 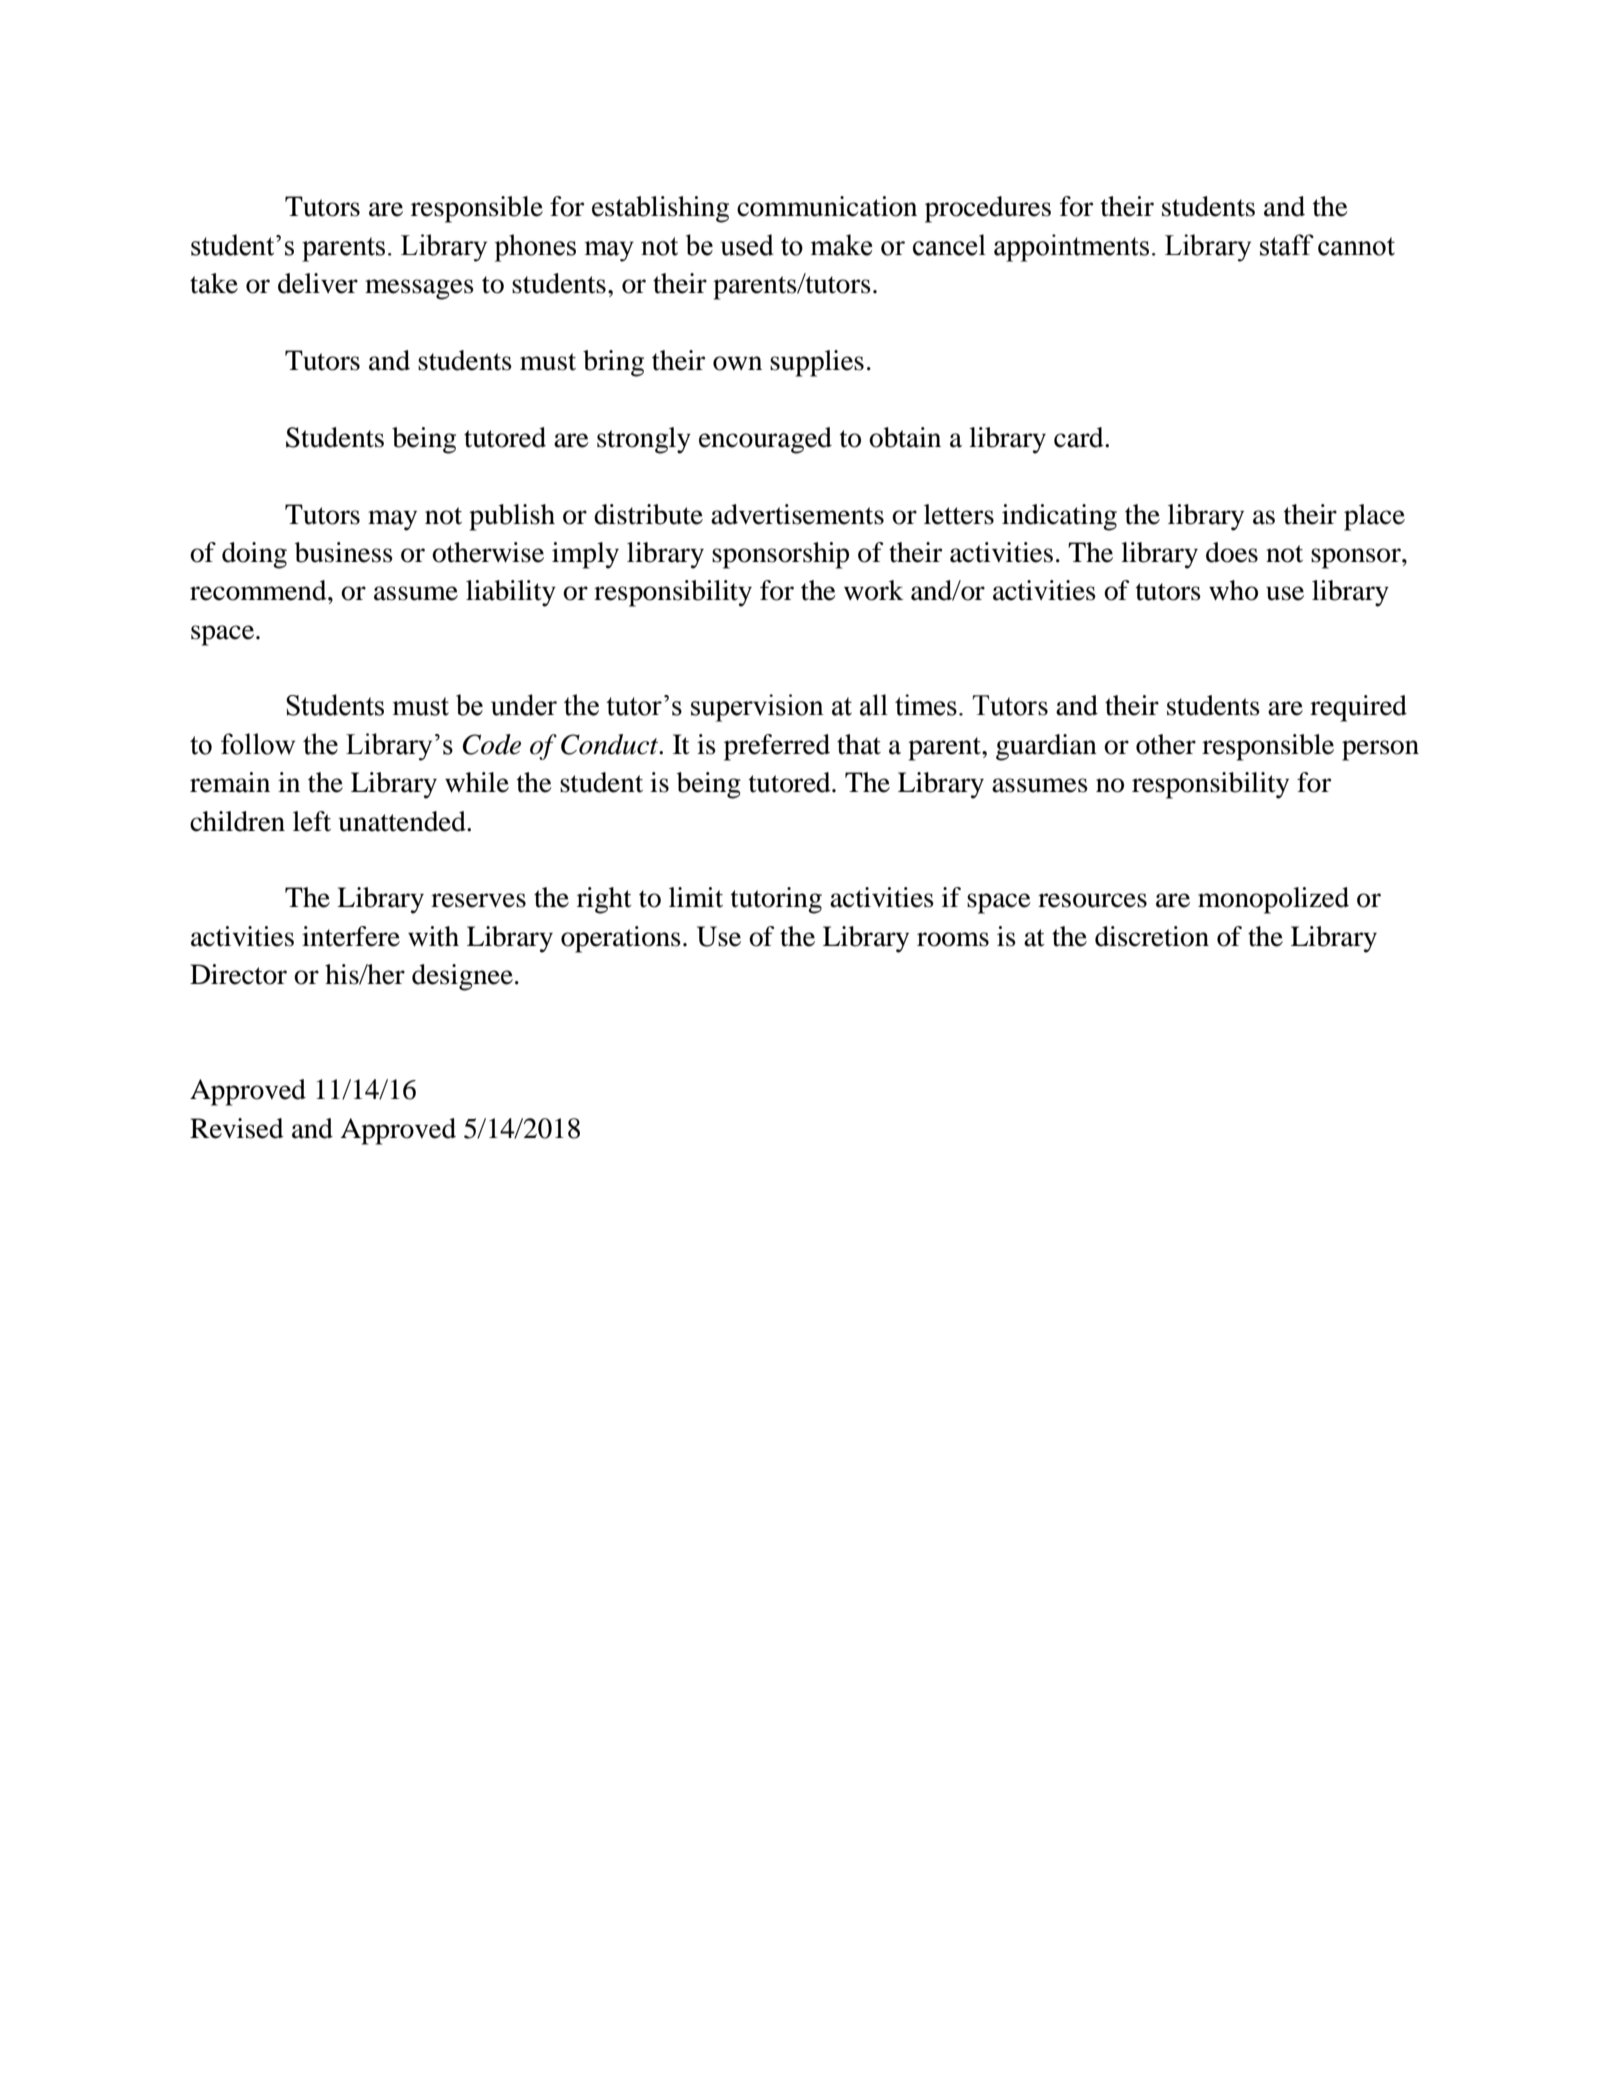 I want to click on under, so click(x=524, y=705).
